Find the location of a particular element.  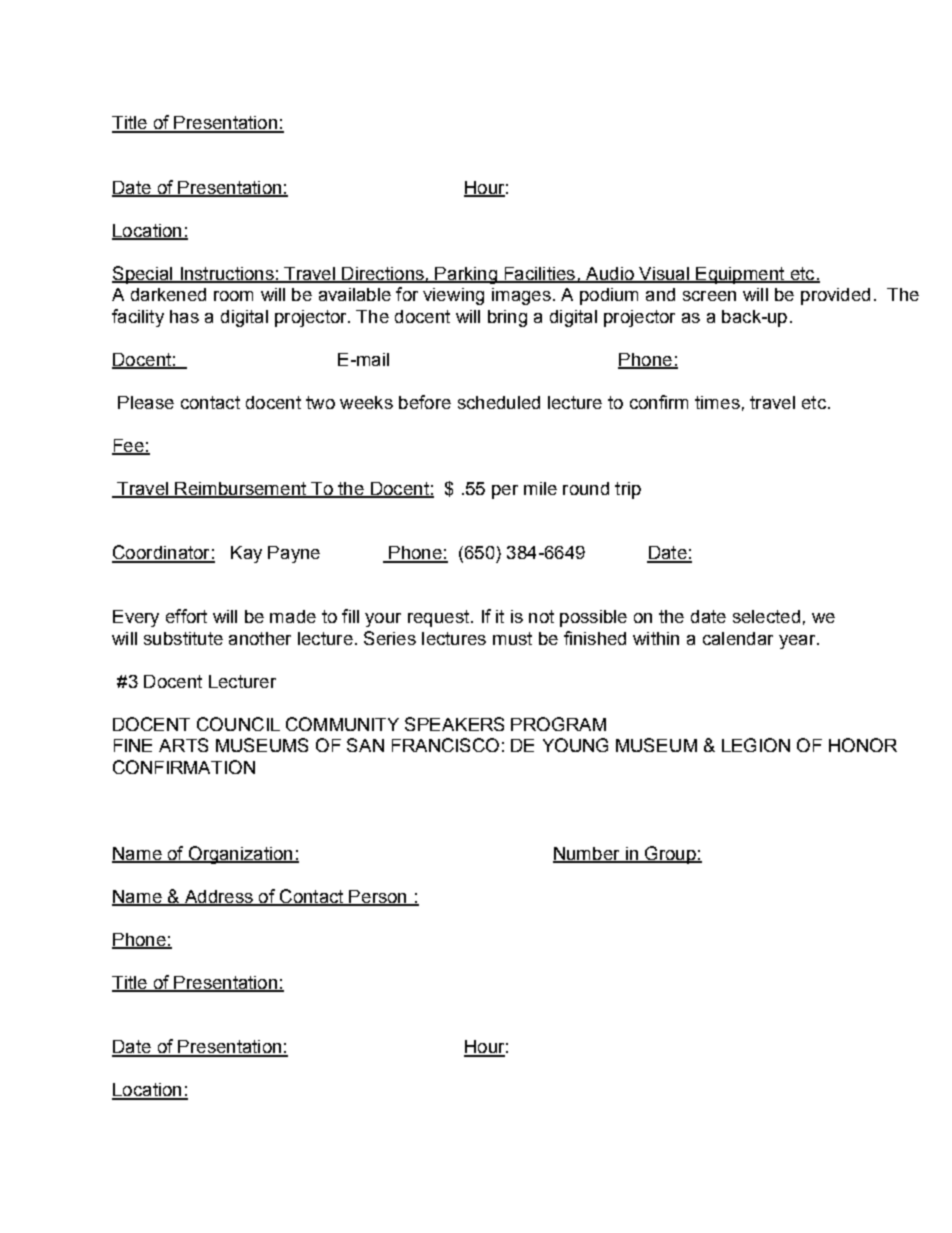

Group is located at coordinates (670, 855).
